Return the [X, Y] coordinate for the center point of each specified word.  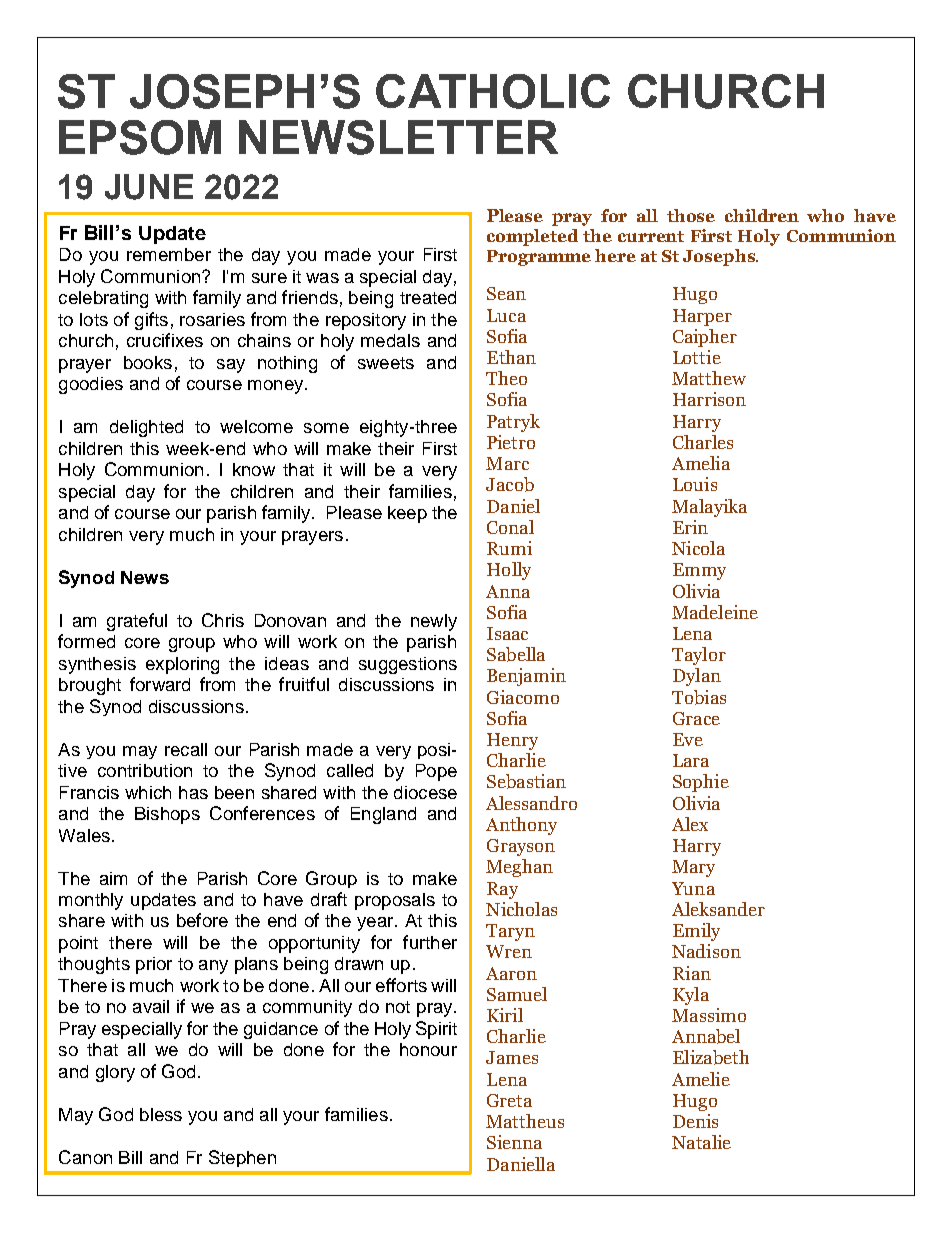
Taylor [699, 656]
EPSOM [140, 137]
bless [161, 1114]
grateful [137, 622]
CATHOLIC [493, 91]
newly [434, 622]
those [691, 215]
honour [428, 1049]
